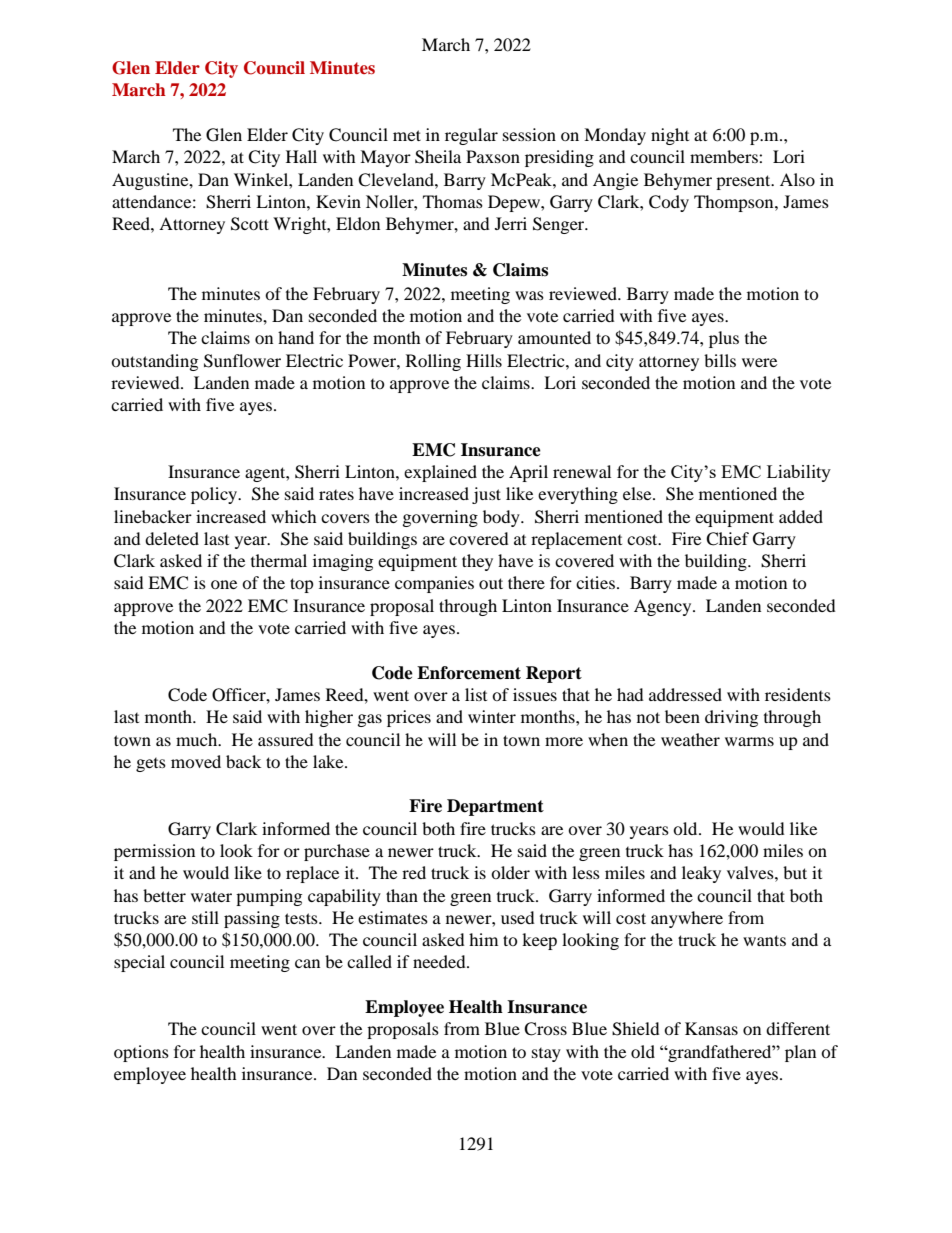 Image resolution: width=952 pixels, height=1233 pixels. Describe the element at coordinates (664, 607) in the image. I see `Agency` at that location.
